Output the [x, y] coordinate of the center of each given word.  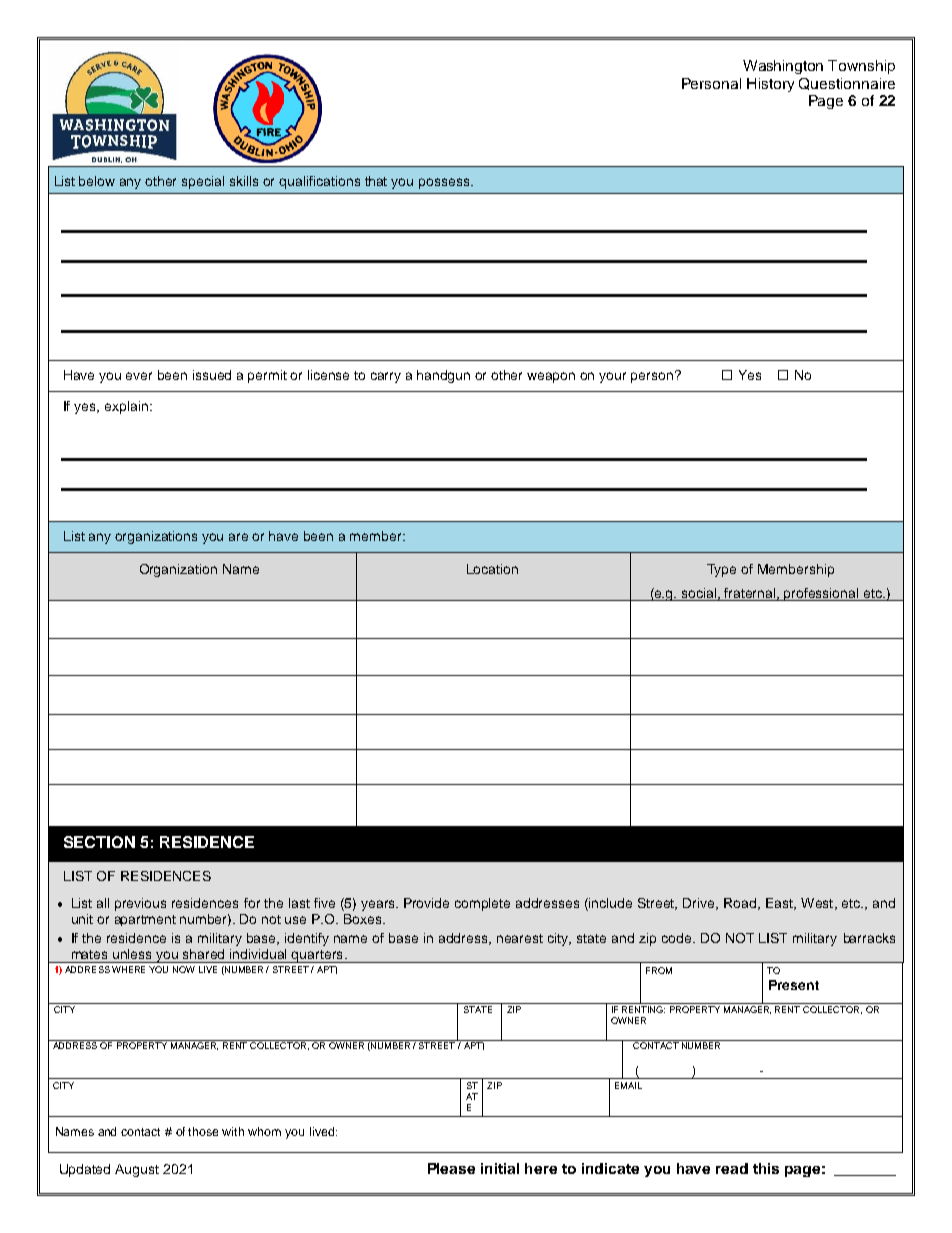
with [233, 1131]
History [770, 85]
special [203, 182]
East [781, 904]
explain [128, 407]
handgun [443, 376]
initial [500, 1168]
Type [721, 570]
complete [482, 904]
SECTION [99, 842]
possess [445, 183]
